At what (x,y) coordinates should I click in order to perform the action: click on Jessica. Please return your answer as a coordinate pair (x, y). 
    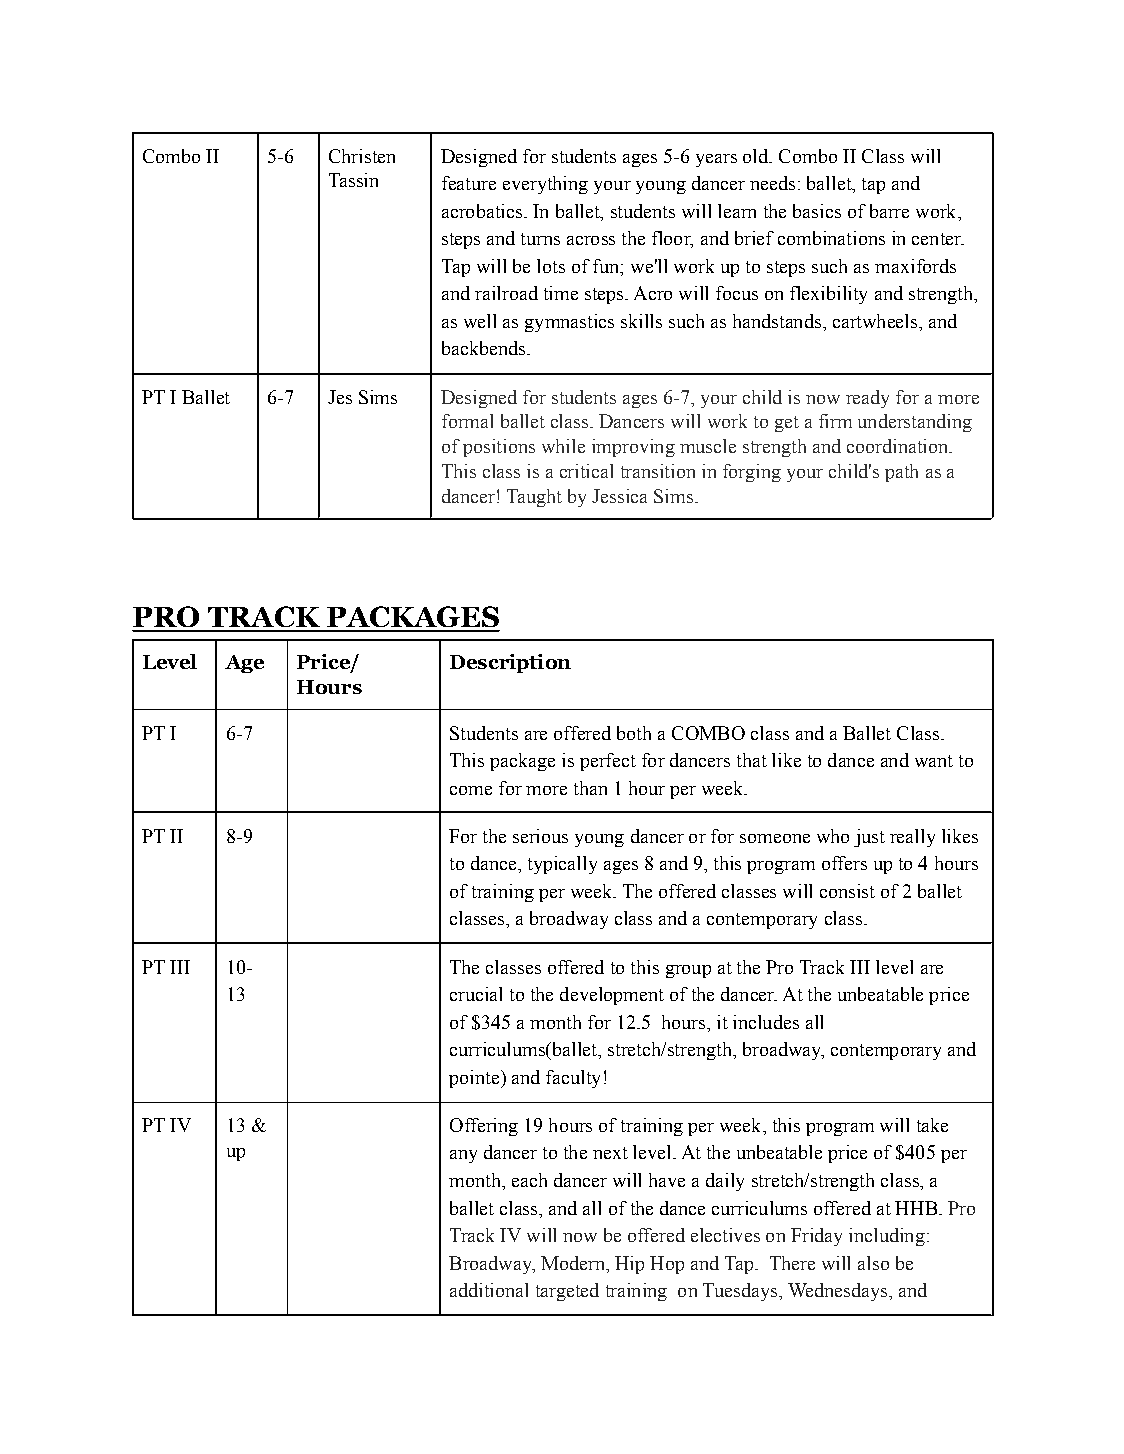
    Looking at the image, I should click on (619, 496).
